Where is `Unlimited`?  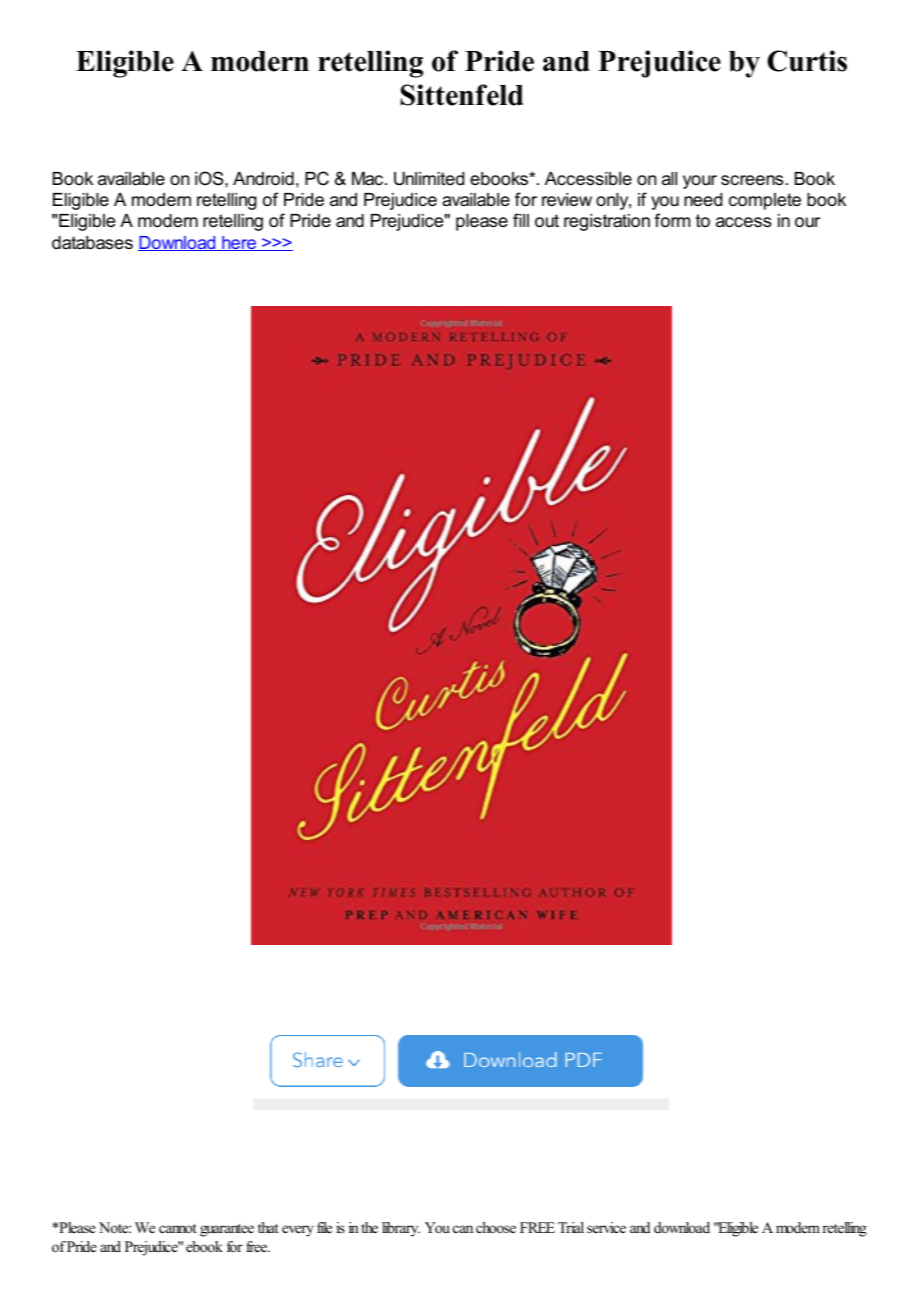 Unlimited is located at coordinates (429, 179).
